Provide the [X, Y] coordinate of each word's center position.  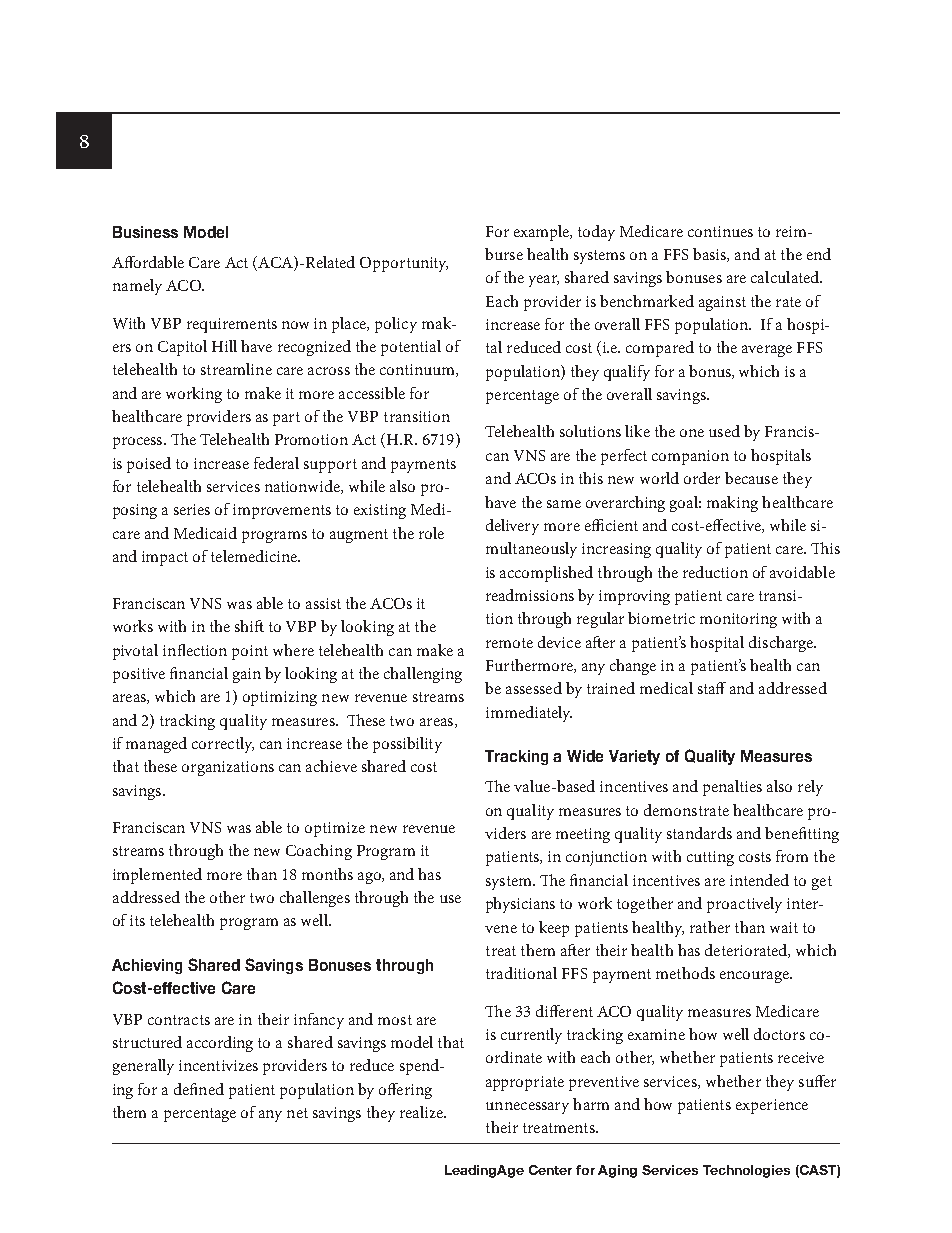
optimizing [280, 698]
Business [145, 232]
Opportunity [404, 264]
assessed [534, 688]
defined [199, 1089]
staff [712, 688]
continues [720, 231]
